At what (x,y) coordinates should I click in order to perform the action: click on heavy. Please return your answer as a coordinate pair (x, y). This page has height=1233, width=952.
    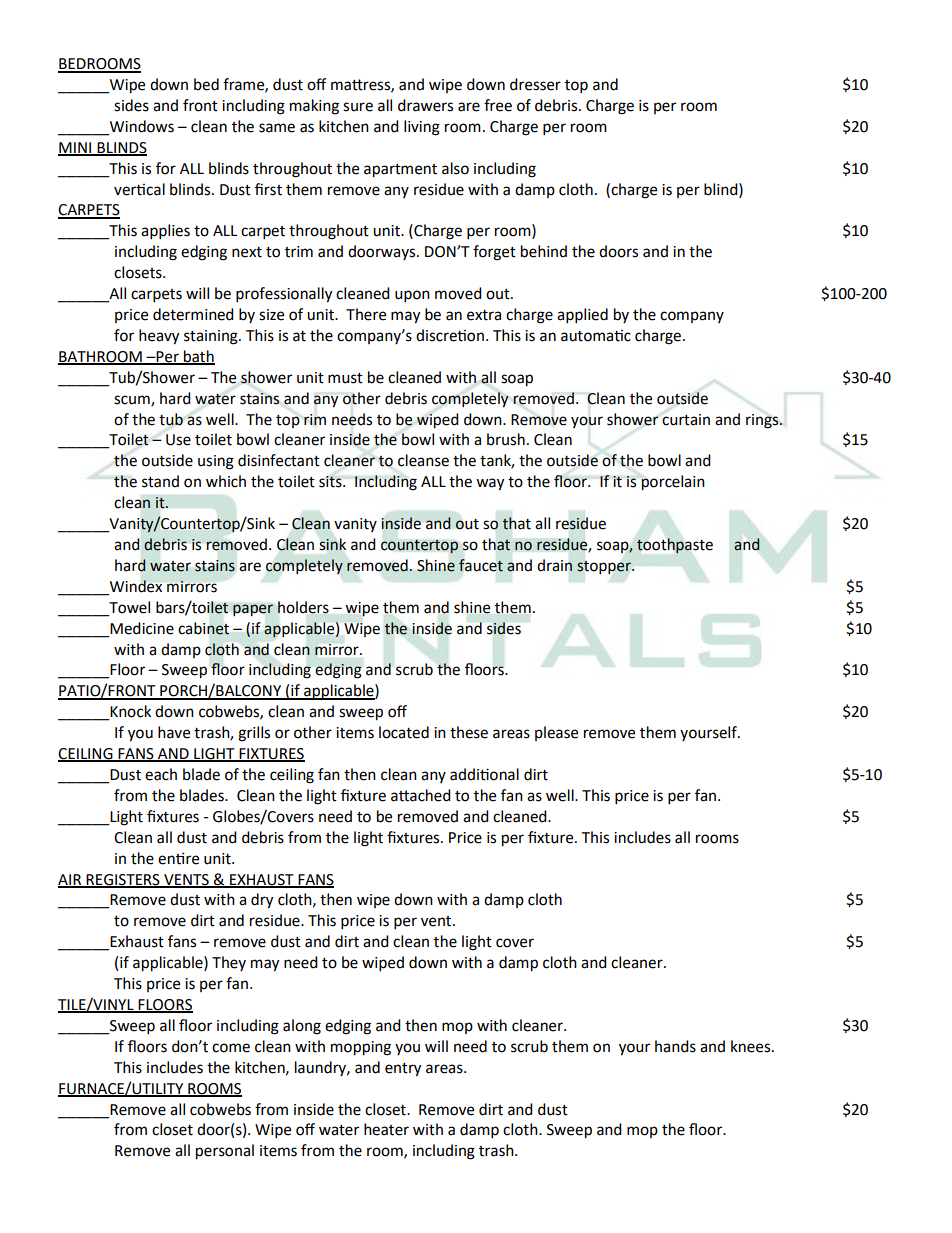
    Looking at the image, I should click on (159, 337).
